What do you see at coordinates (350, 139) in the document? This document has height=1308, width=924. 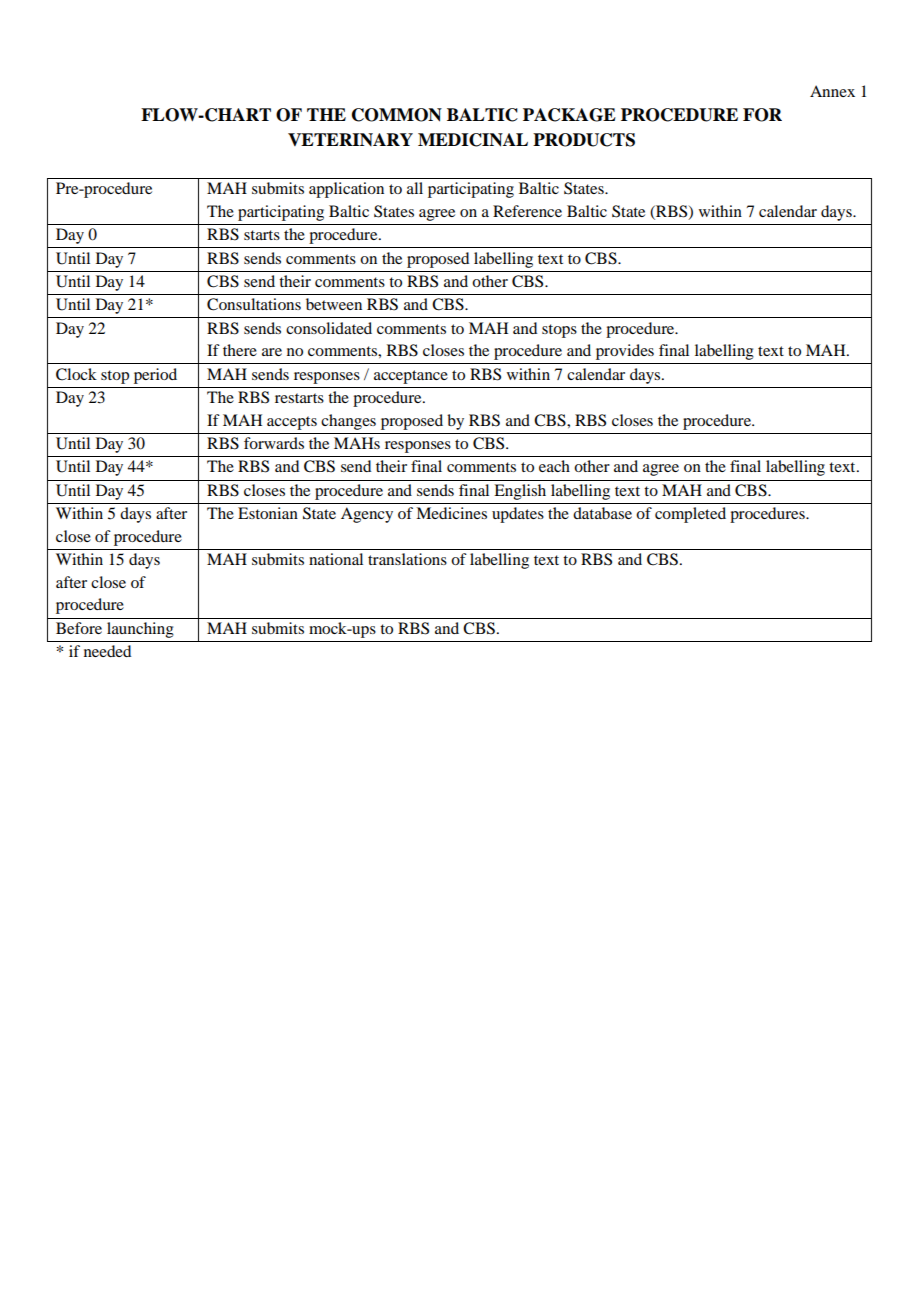 I see `VETERINARY` at bounding box center [350, 139].
